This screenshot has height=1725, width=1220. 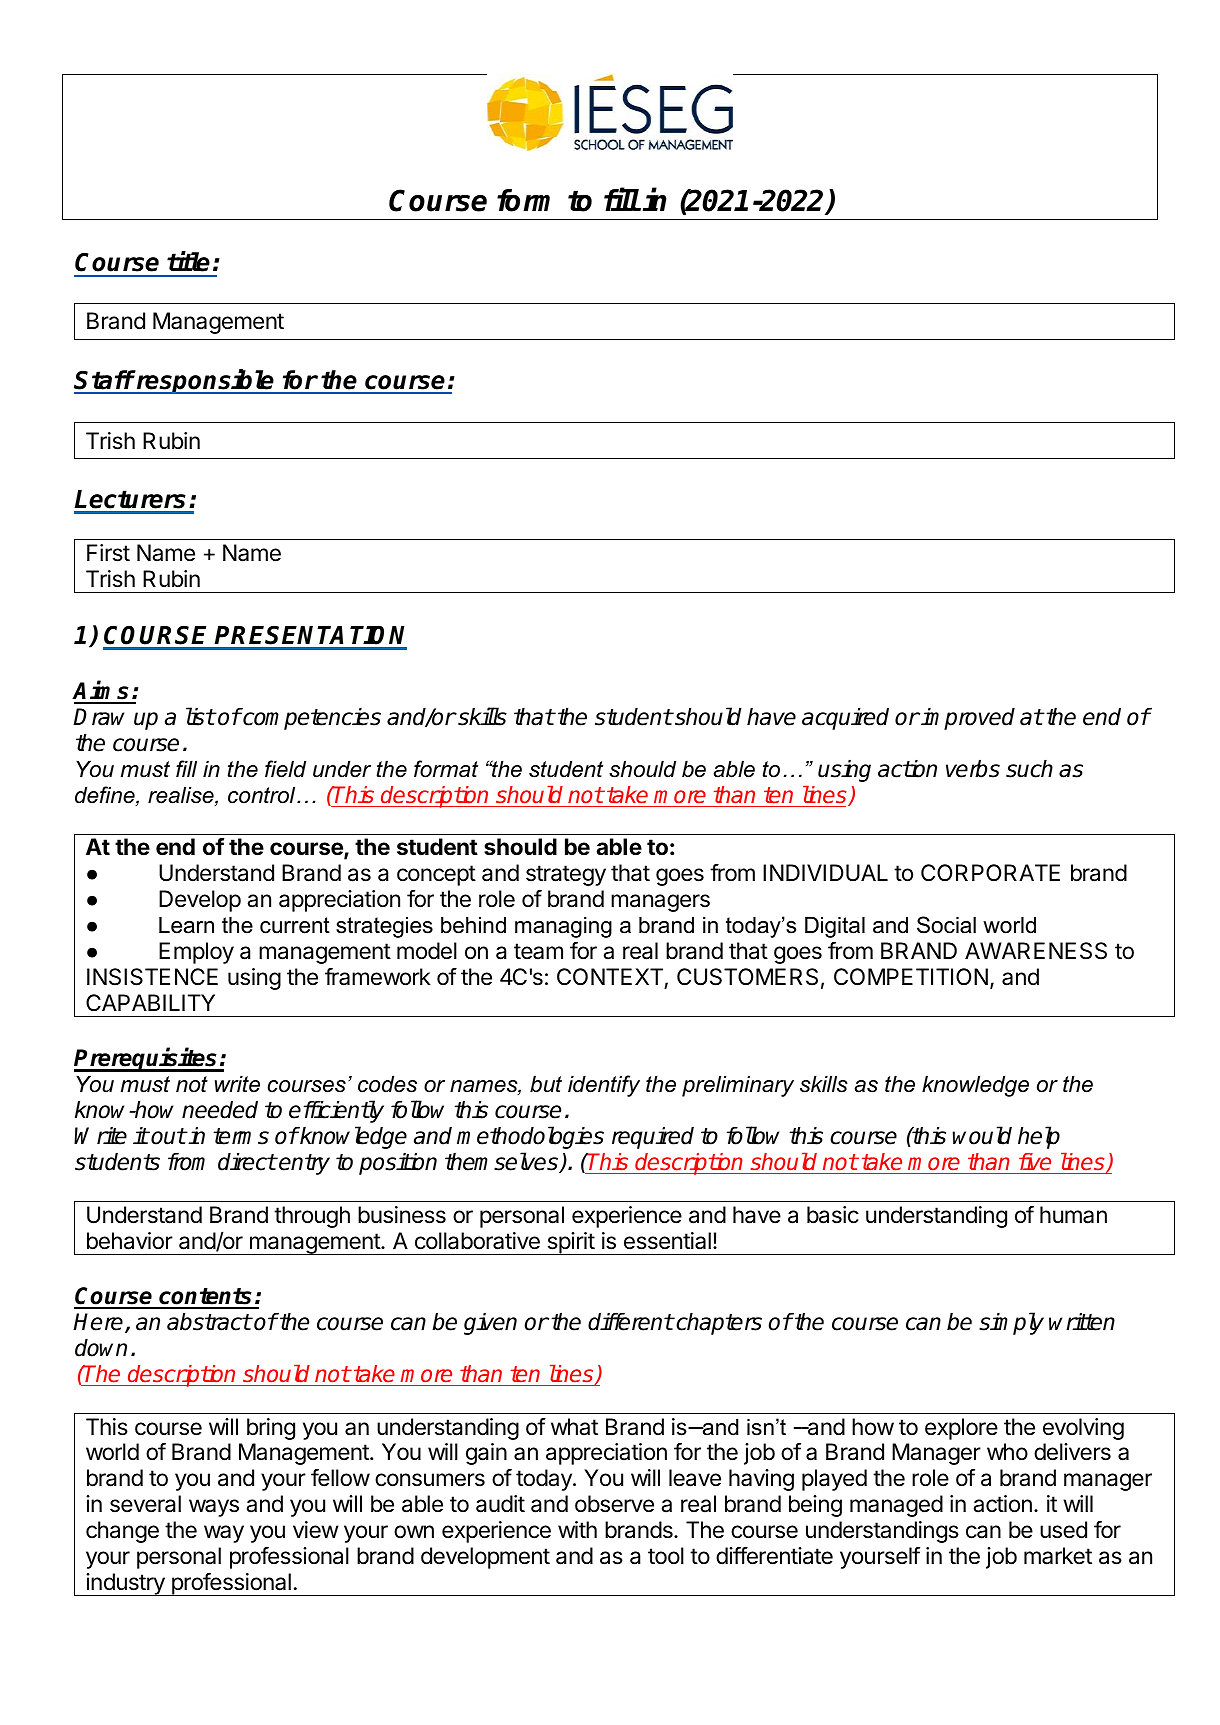 What do you see at coordinates (214, 1508) in the screenshot?
I see `ways` at bounding box center [214, 1508].
